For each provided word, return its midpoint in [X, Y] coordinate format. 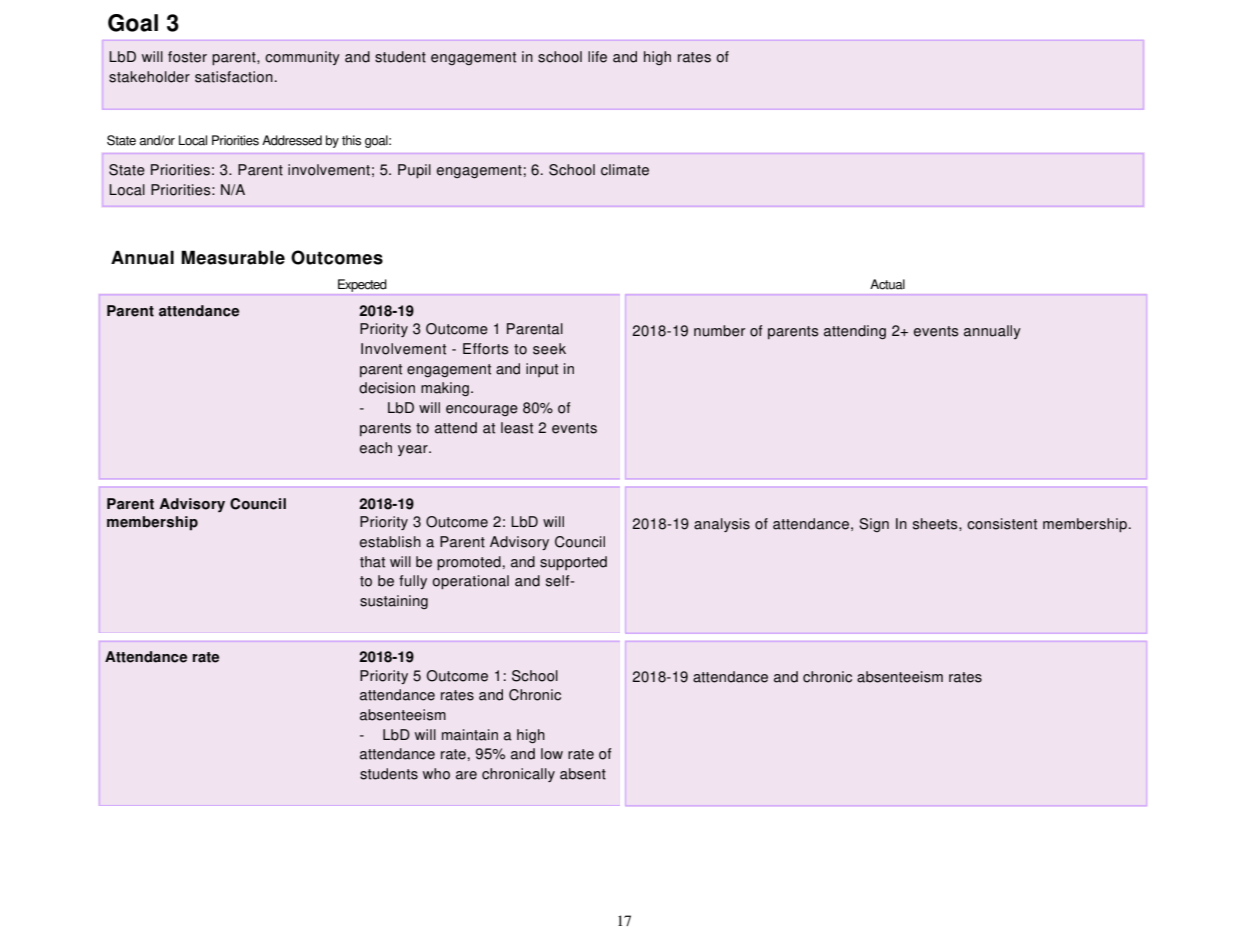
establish [390, 542]
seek [549, 349]
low [552, 754]
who [436, 774]
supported [573, 563]
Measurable [233, 257]
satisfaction [234, 77]
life [597, 57]
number [719, 331]
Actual [887, 284]
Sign [874, 525]
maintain [470, 735]
